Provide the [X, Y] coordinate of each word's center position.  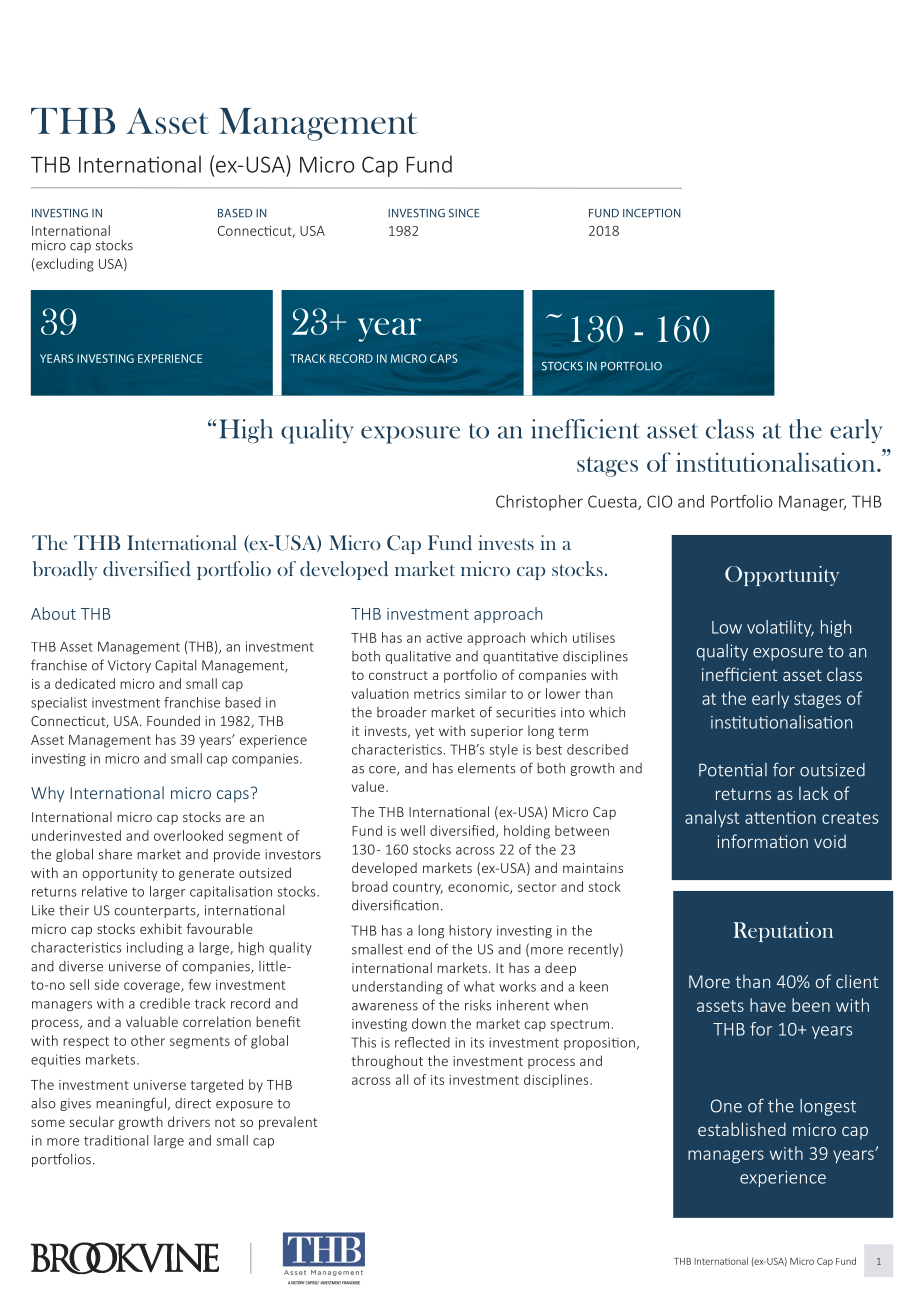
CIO [659, 501]
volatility [780, 628]
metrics [437, 694]
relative [104, 891]
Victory [129, 666]
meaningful [131, 1104]
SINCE [464, 213]
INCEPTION [651, 213]
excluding [65, 265]
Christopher [539, 503]
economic [479, 888]
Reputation [783, 932]
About [53, 613]
